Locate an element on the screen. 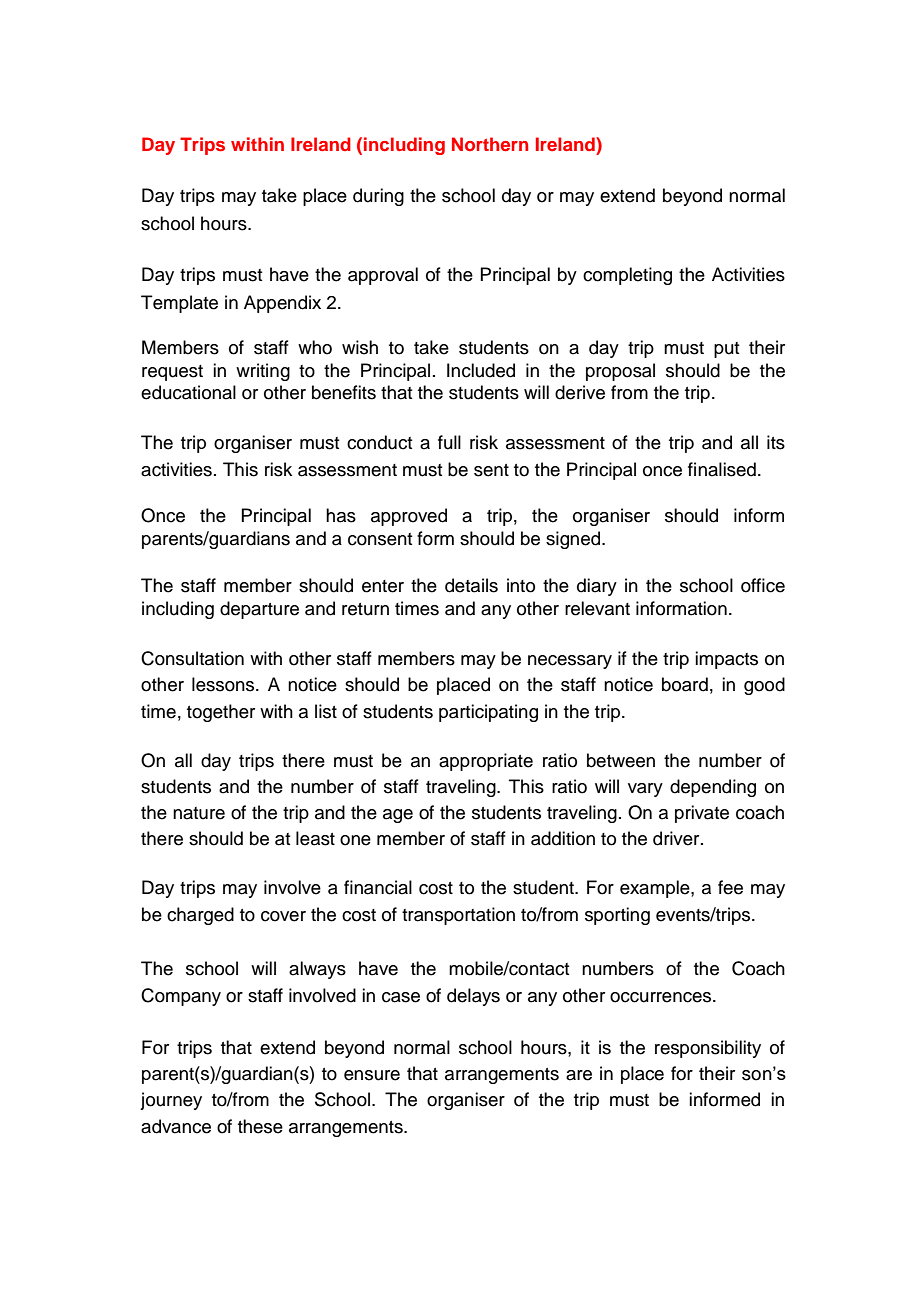  ensure is located at coordinates (372, 1075).
